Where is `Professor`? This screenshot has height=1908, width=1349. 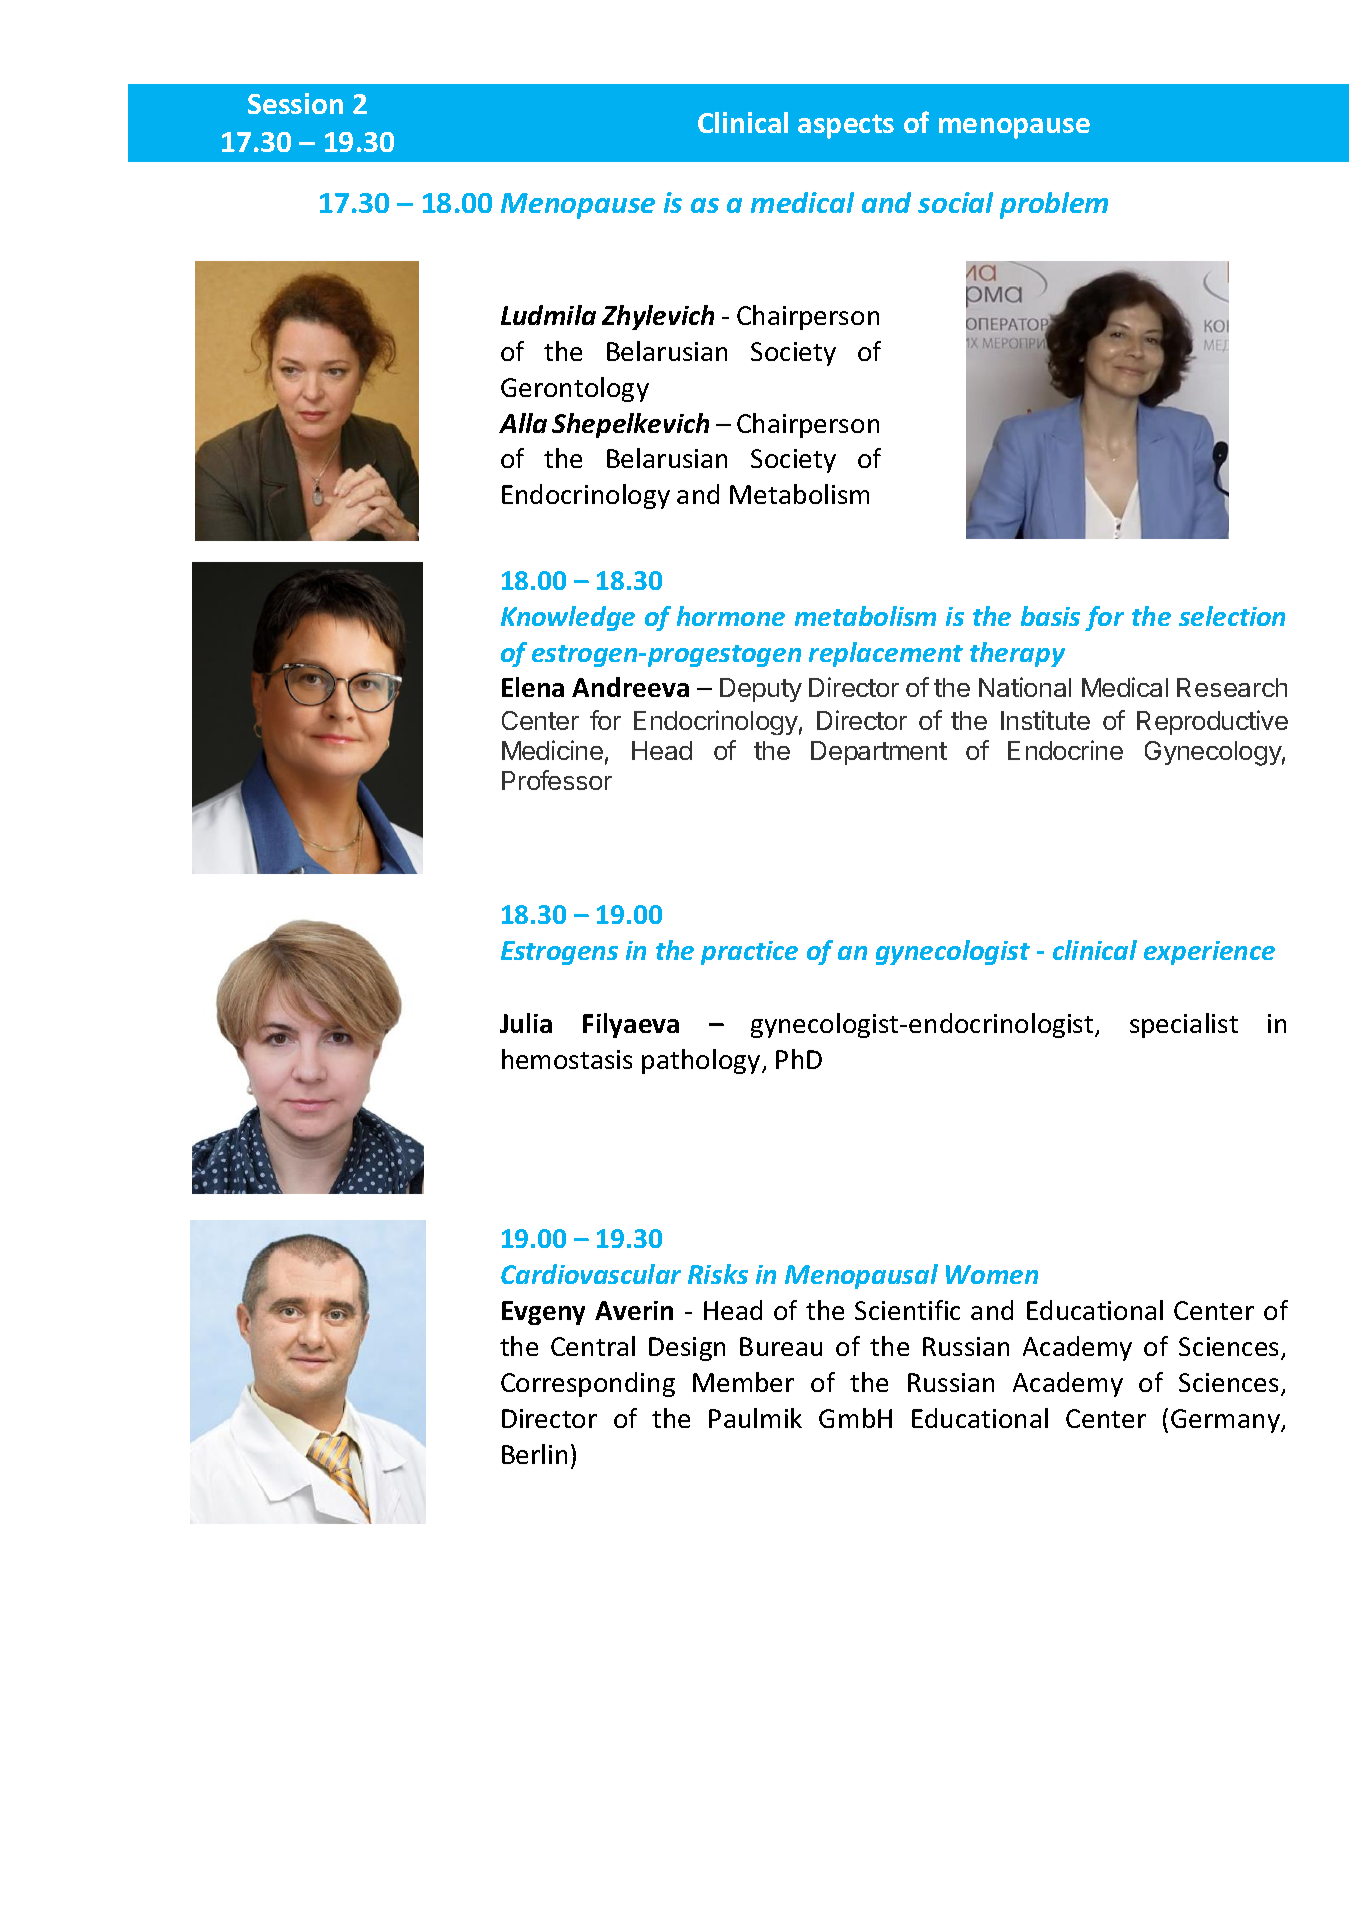 Professor is located at coordinates (557, 780).
